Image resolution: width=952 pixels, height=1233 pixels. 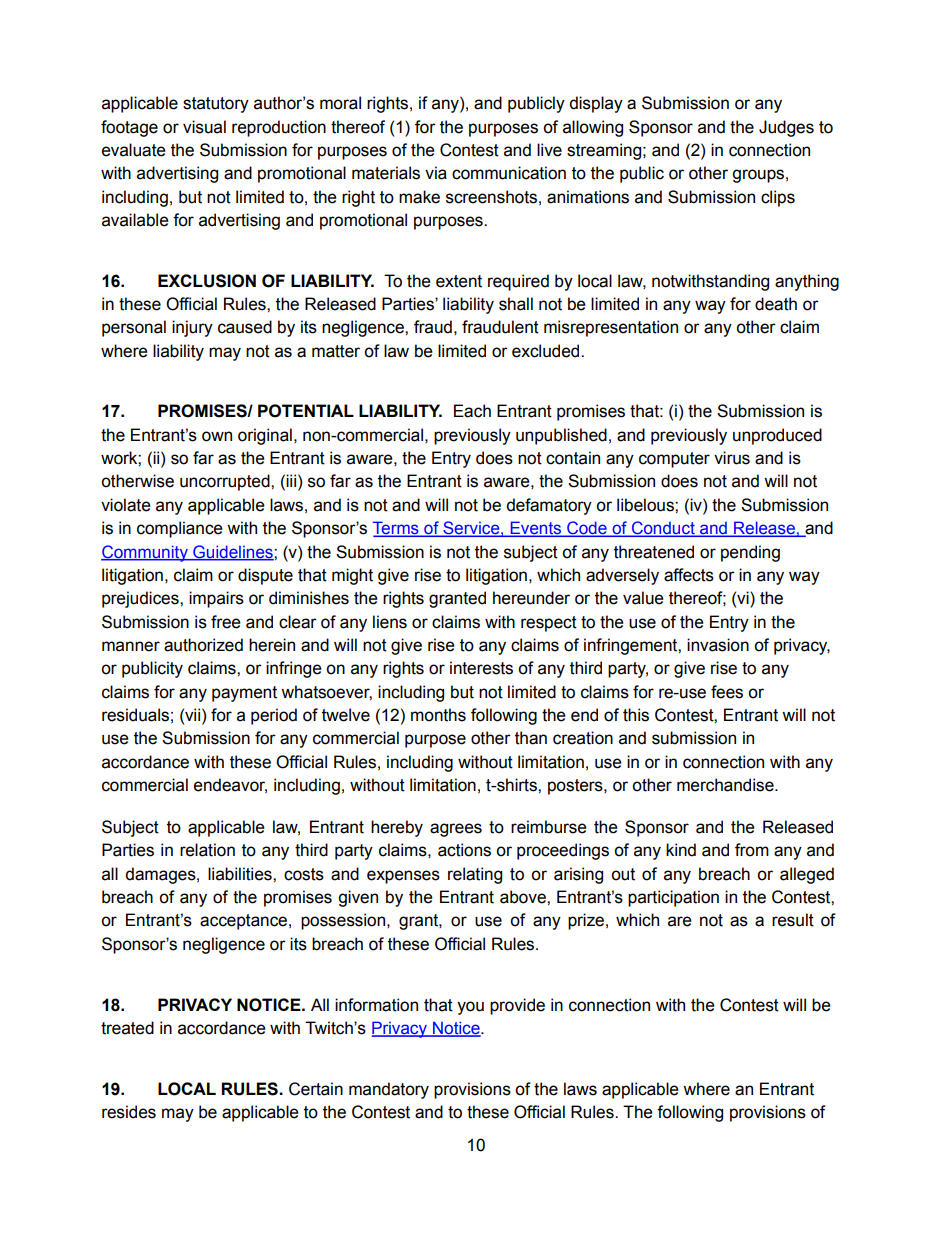 I want to click on impairs, so click(x=216, y=599).
